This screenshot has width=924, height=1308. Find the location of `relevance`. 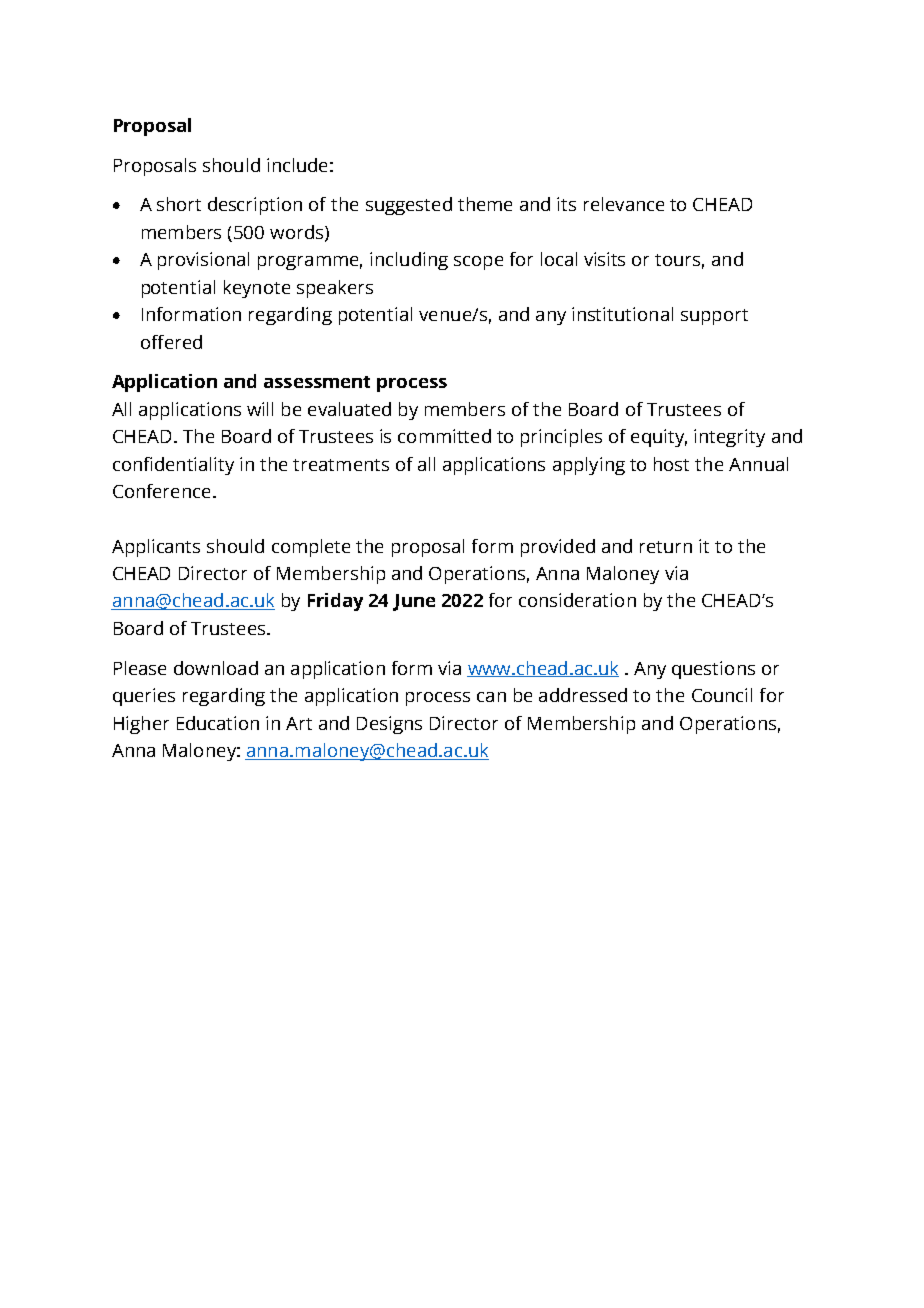

relevance is located at coordinates (624, 204).
